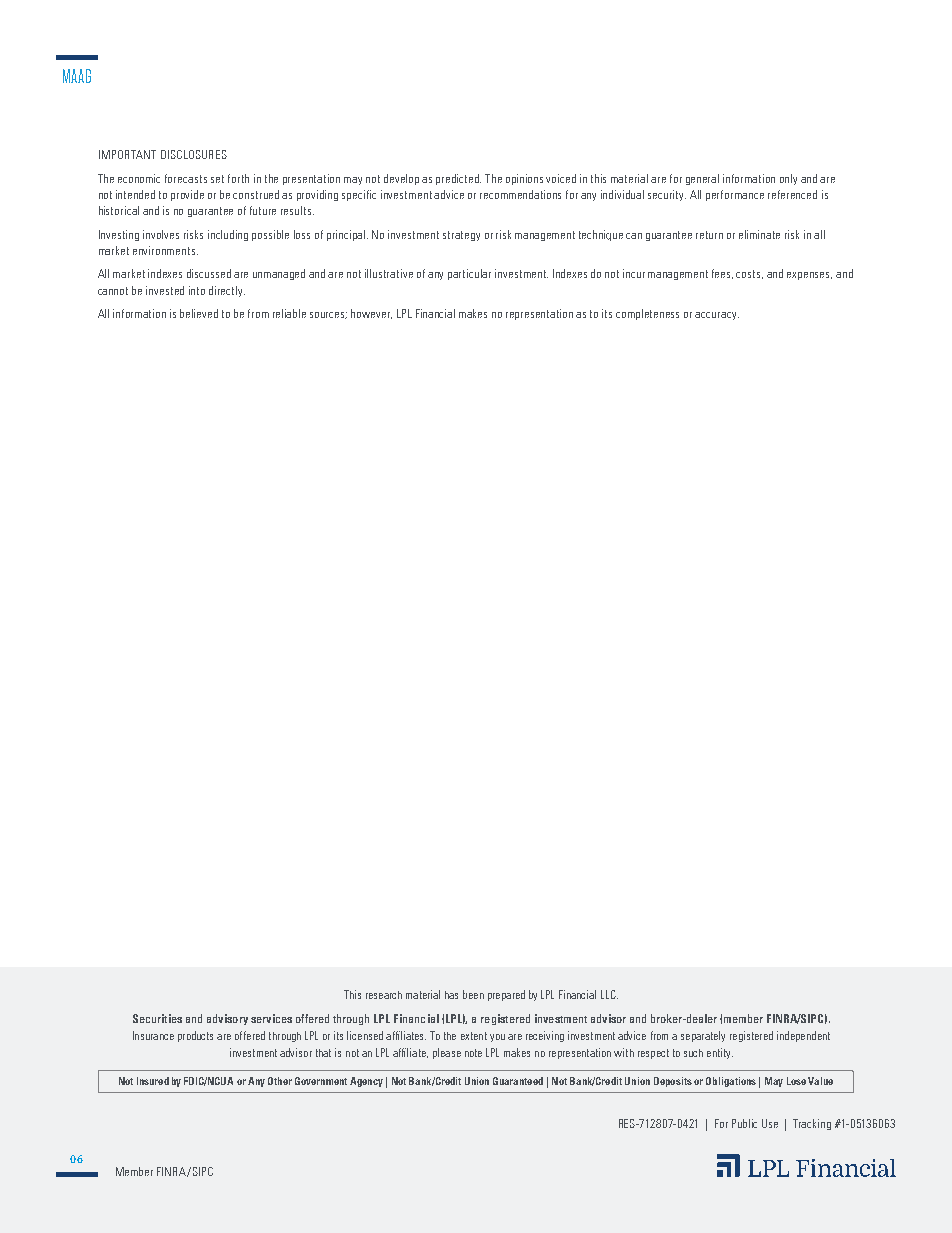 This screenshot has height=1233, width=952. What do you see at coordinates (717, 316) in the screenshot?
I see `accuracy` at bounding box center [717, 316].
